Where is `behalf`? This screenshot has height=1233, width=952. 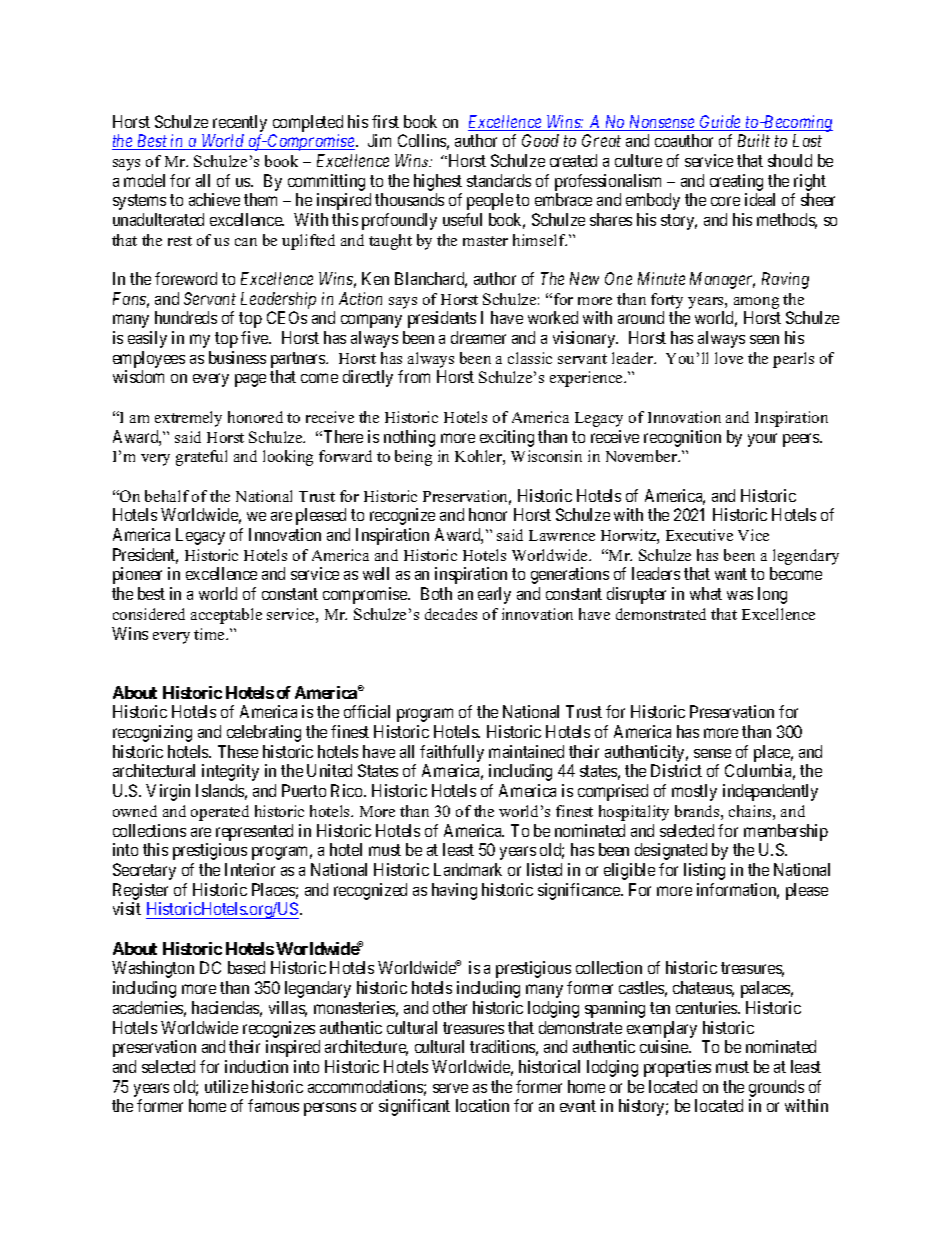
behalf is located at coordinates (167, 496).
